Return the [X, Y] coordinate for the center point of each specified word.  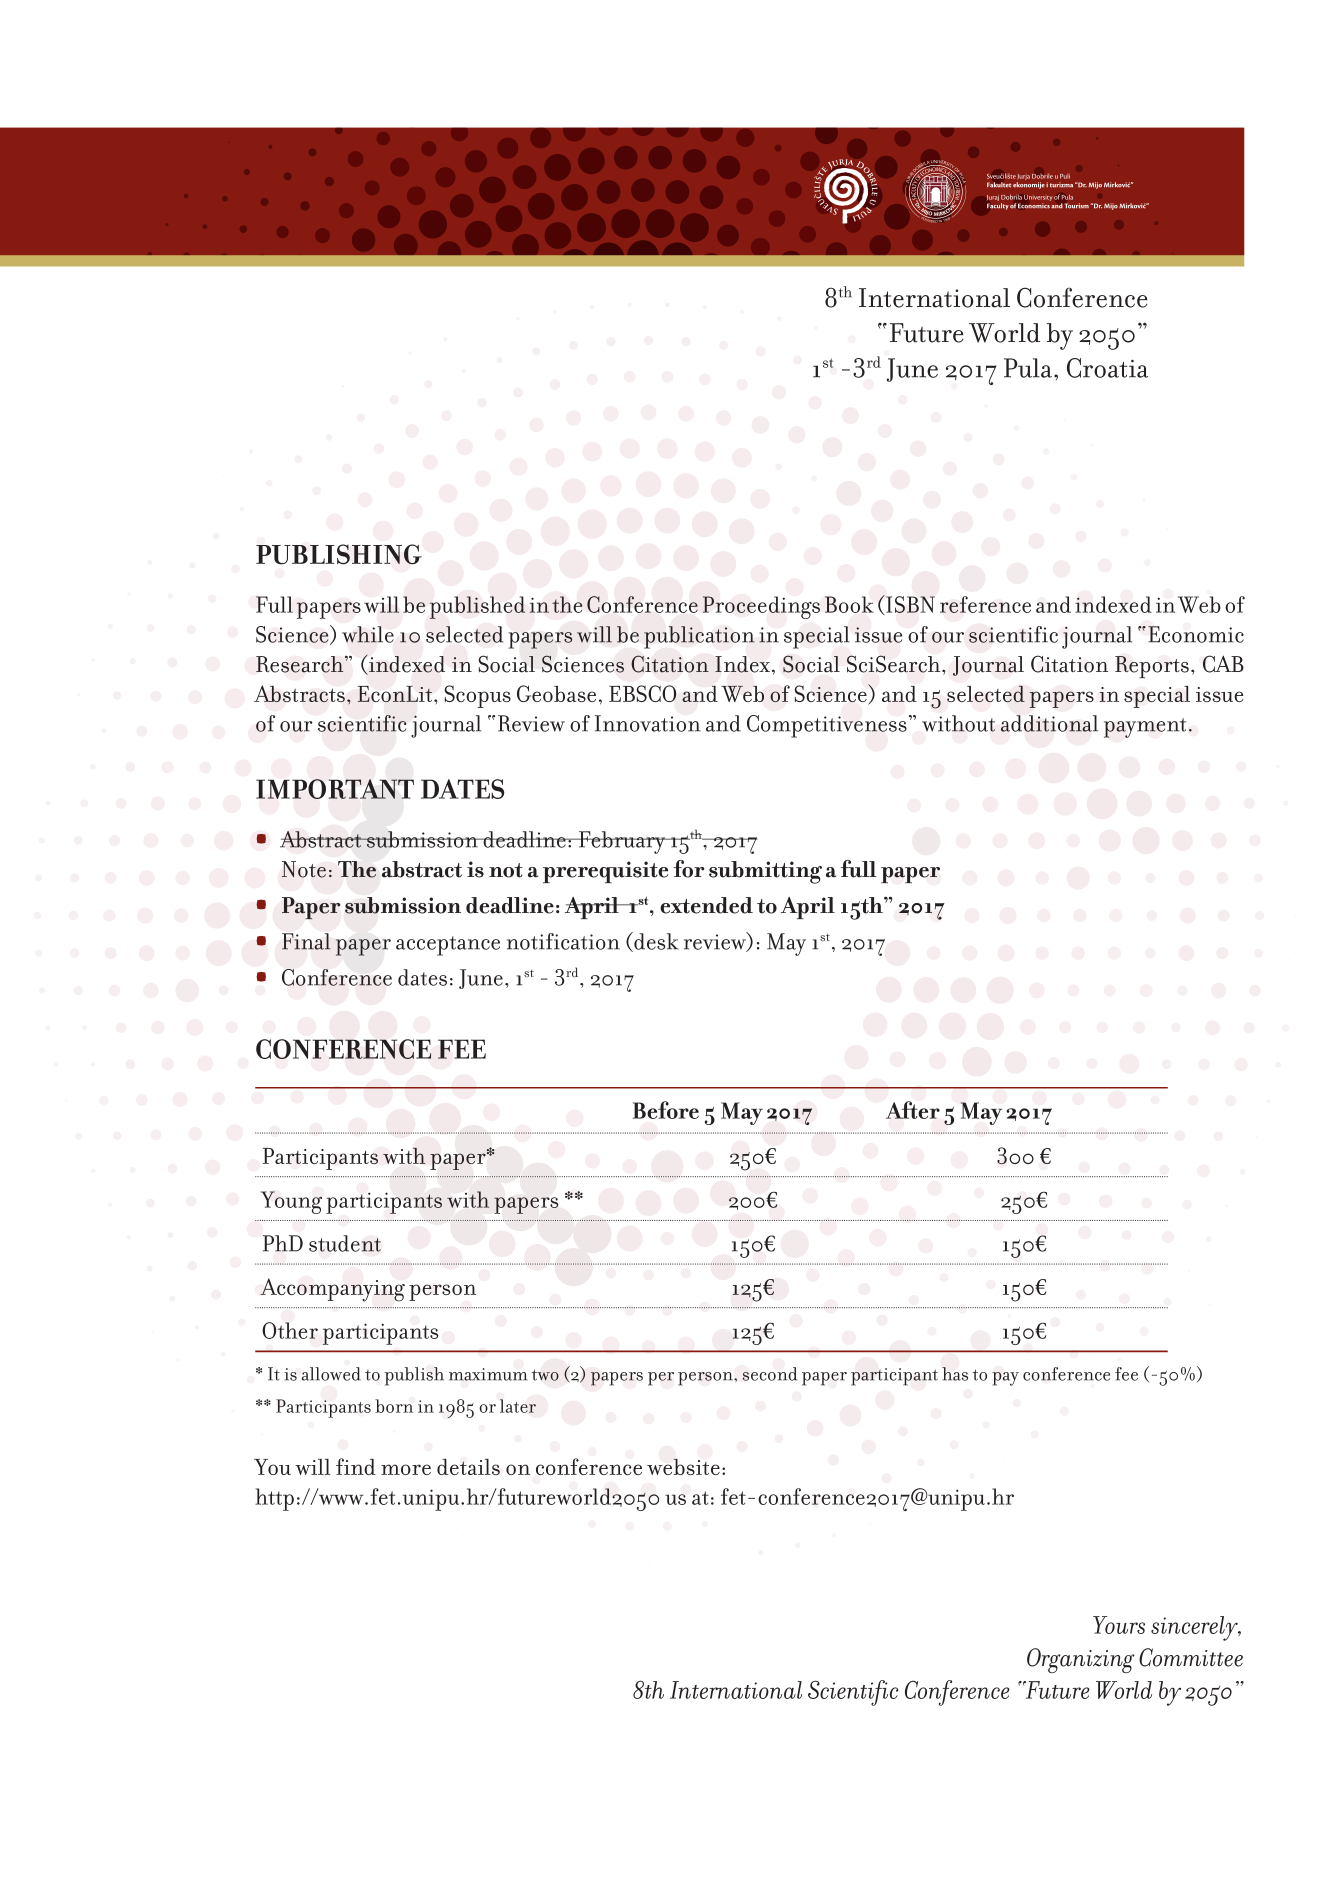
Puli [1065, 176]
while [368, 634]
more [406, 1469]
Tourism [1077, 206]
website [683, 1466]
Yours [1119, 1625]
